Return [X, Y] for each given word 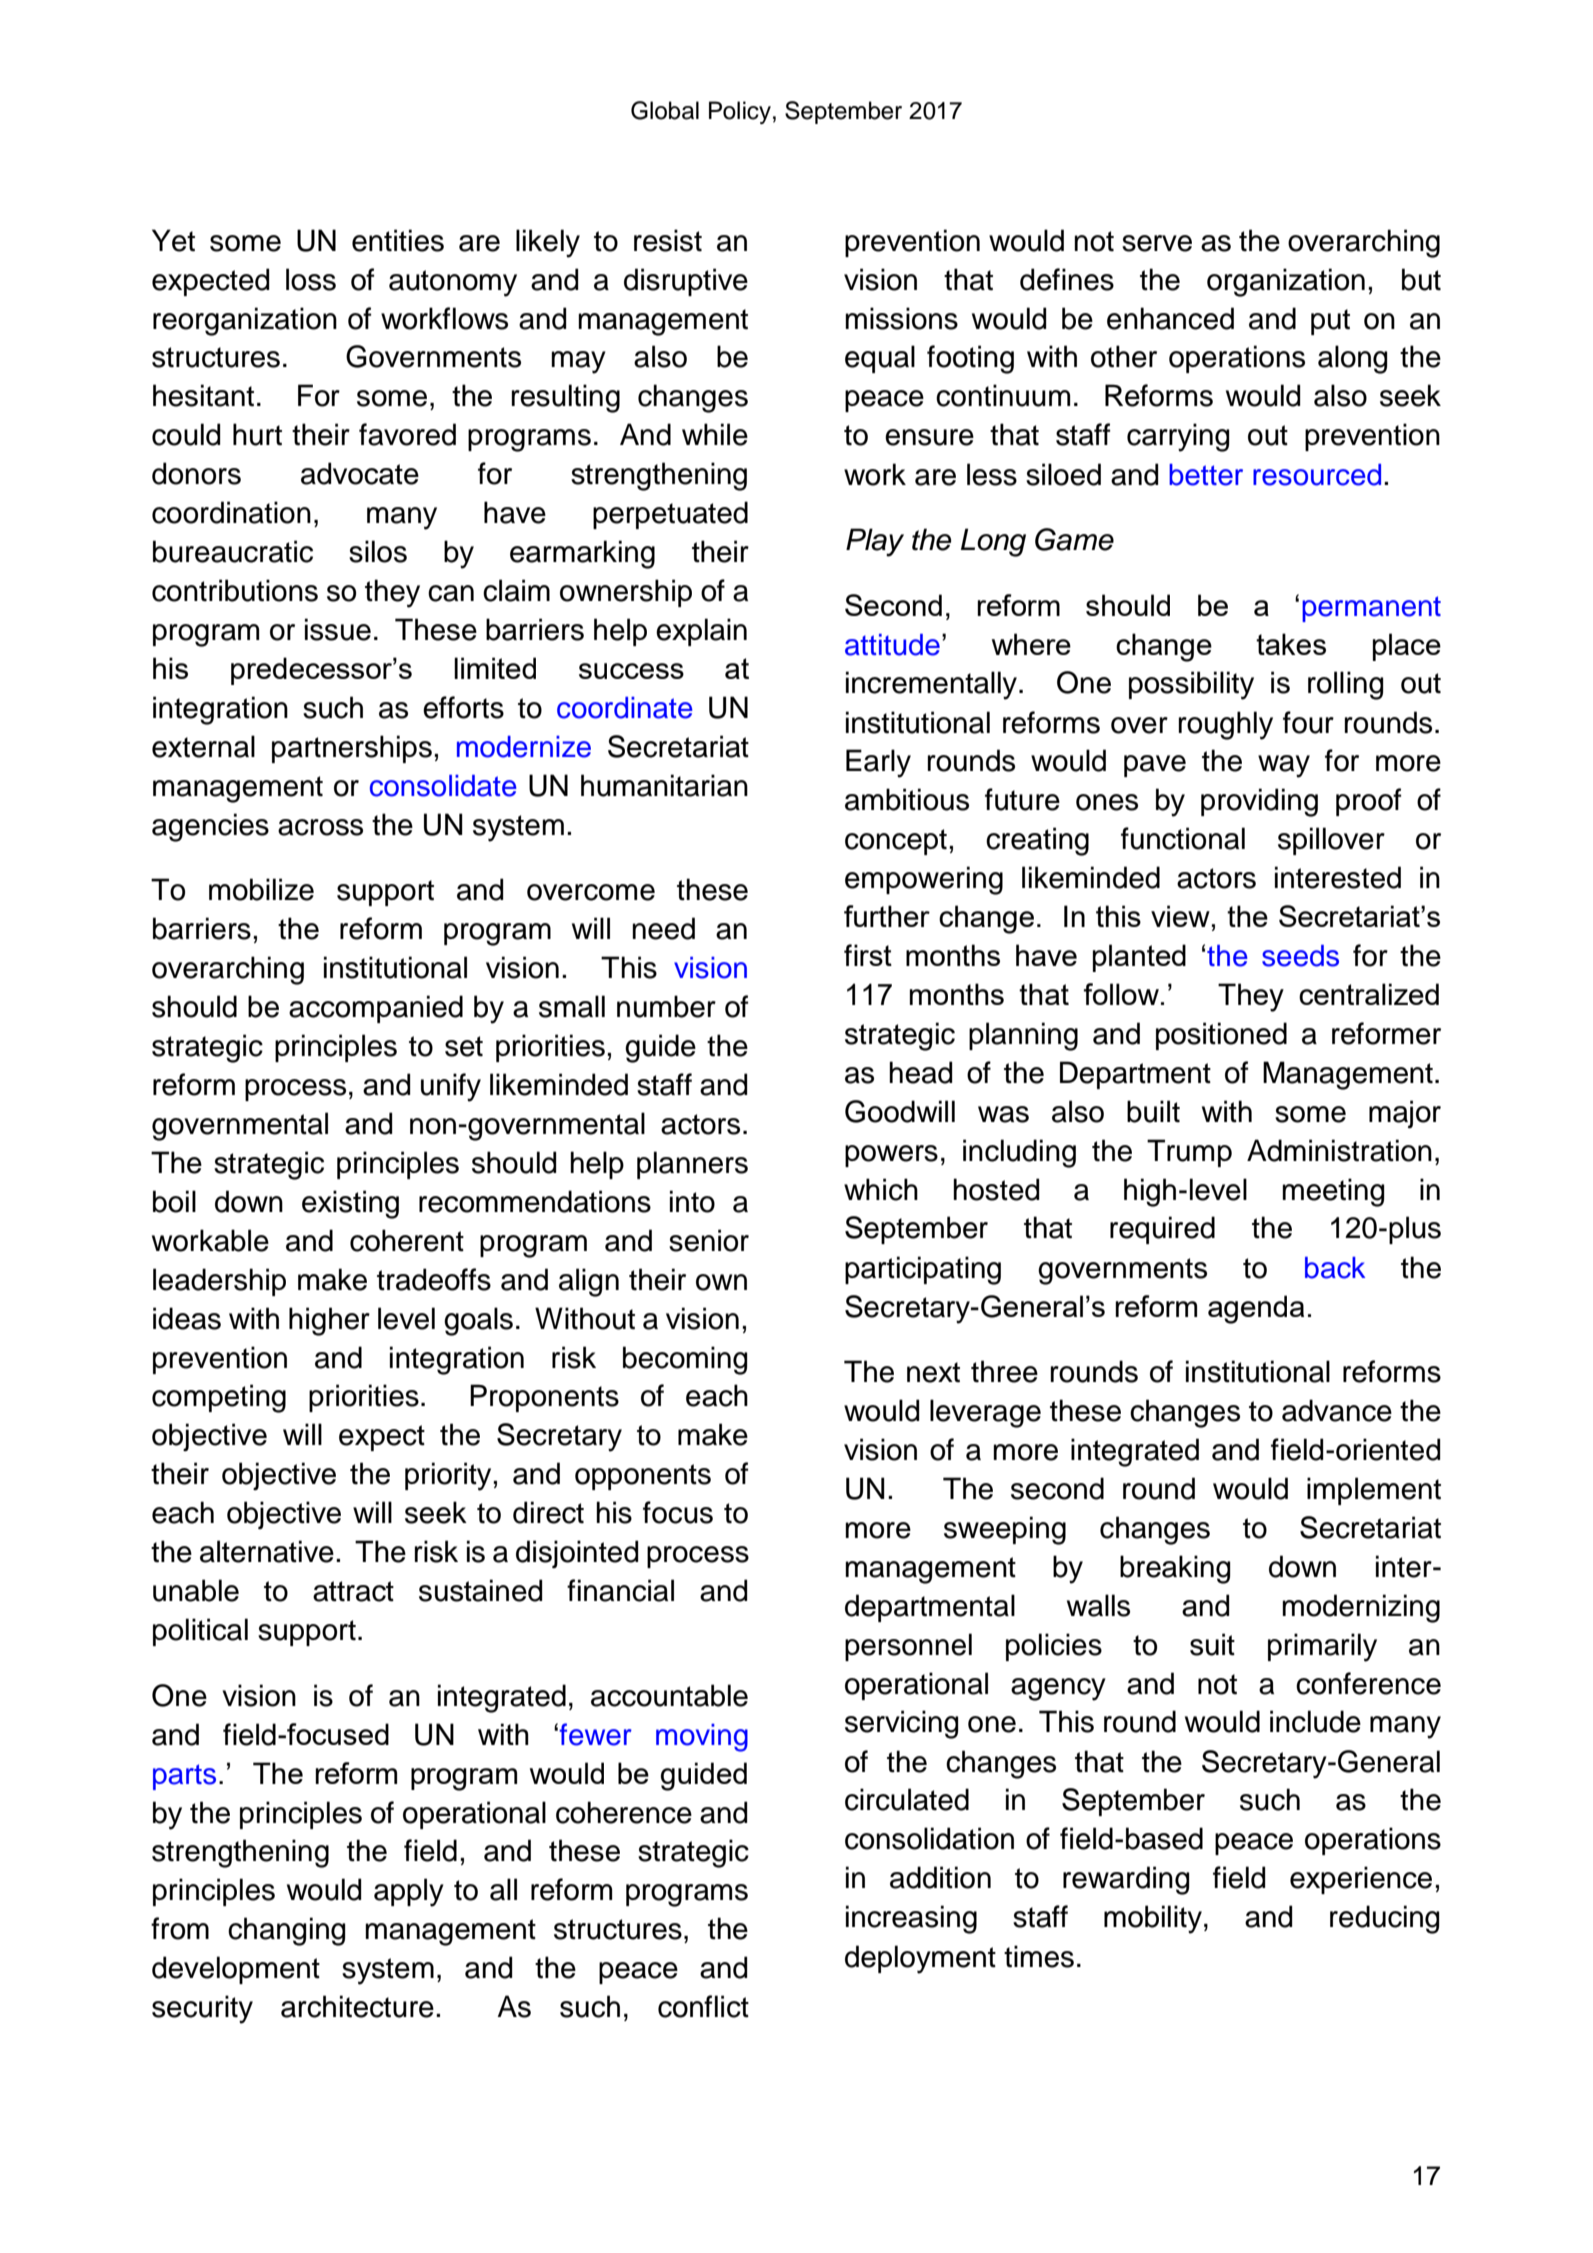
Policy [740, 112]
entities [398, 240]
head [920, 1072]
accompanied [376, 1009]
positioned [1221, 1036]
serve [1157, 243]
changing [286, 1931]
